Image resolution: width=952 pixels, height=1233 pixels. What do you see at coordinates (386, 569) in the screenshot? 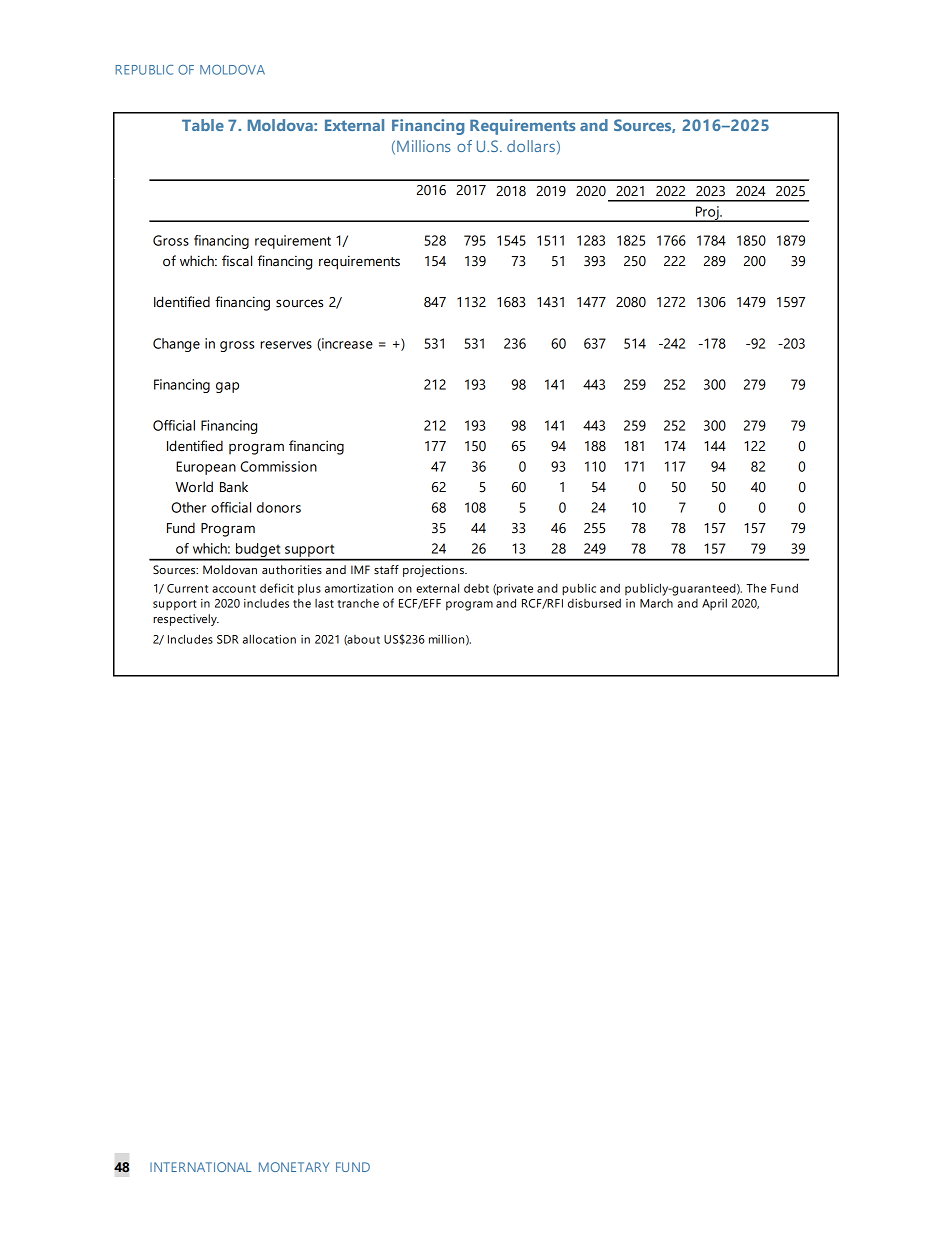
I see `staff` at bounding box center [386, 569].
